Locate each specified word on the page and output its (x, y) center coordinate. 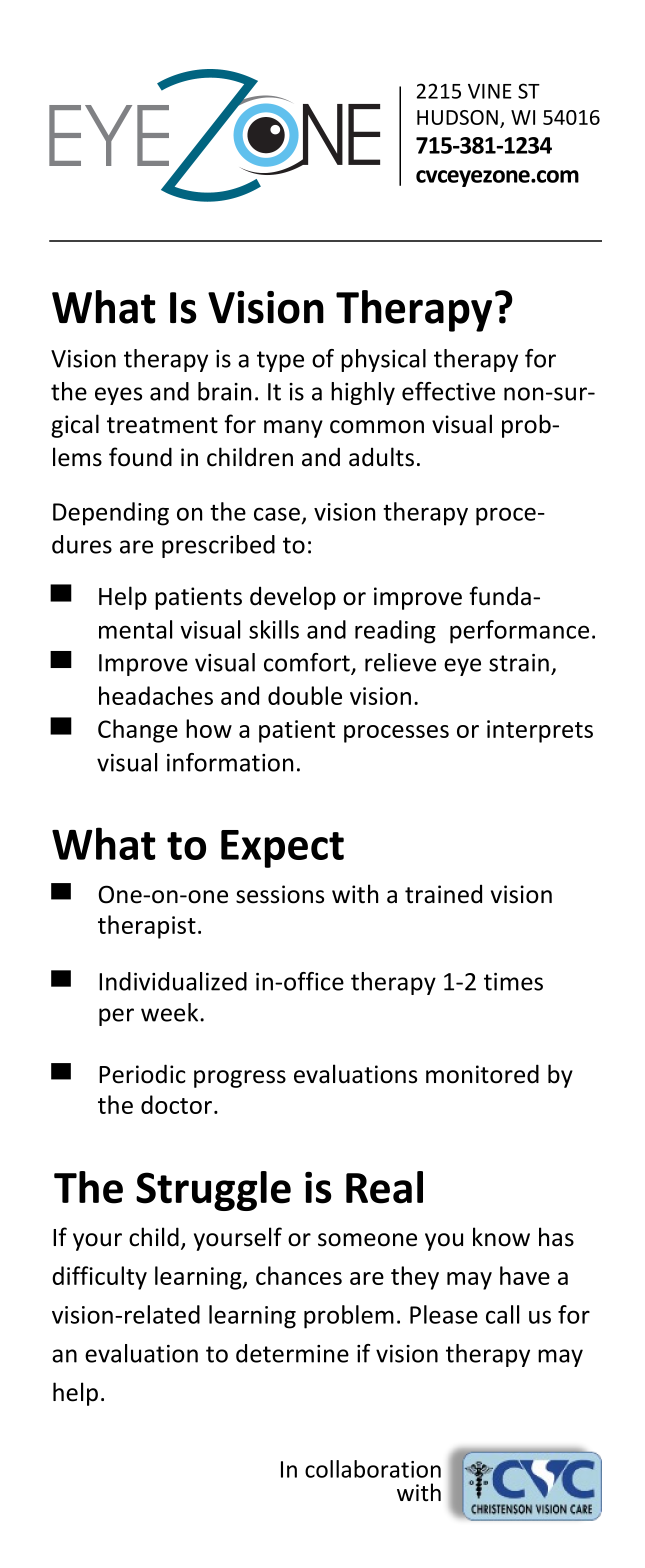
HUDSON (457, 117)
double (305, 695)
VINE (490, 91)
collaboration (373, 1469)
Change (138, 731)
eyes (118, 396)
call (502, 1314)
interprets (540, 731)
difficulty (99, 1278)
